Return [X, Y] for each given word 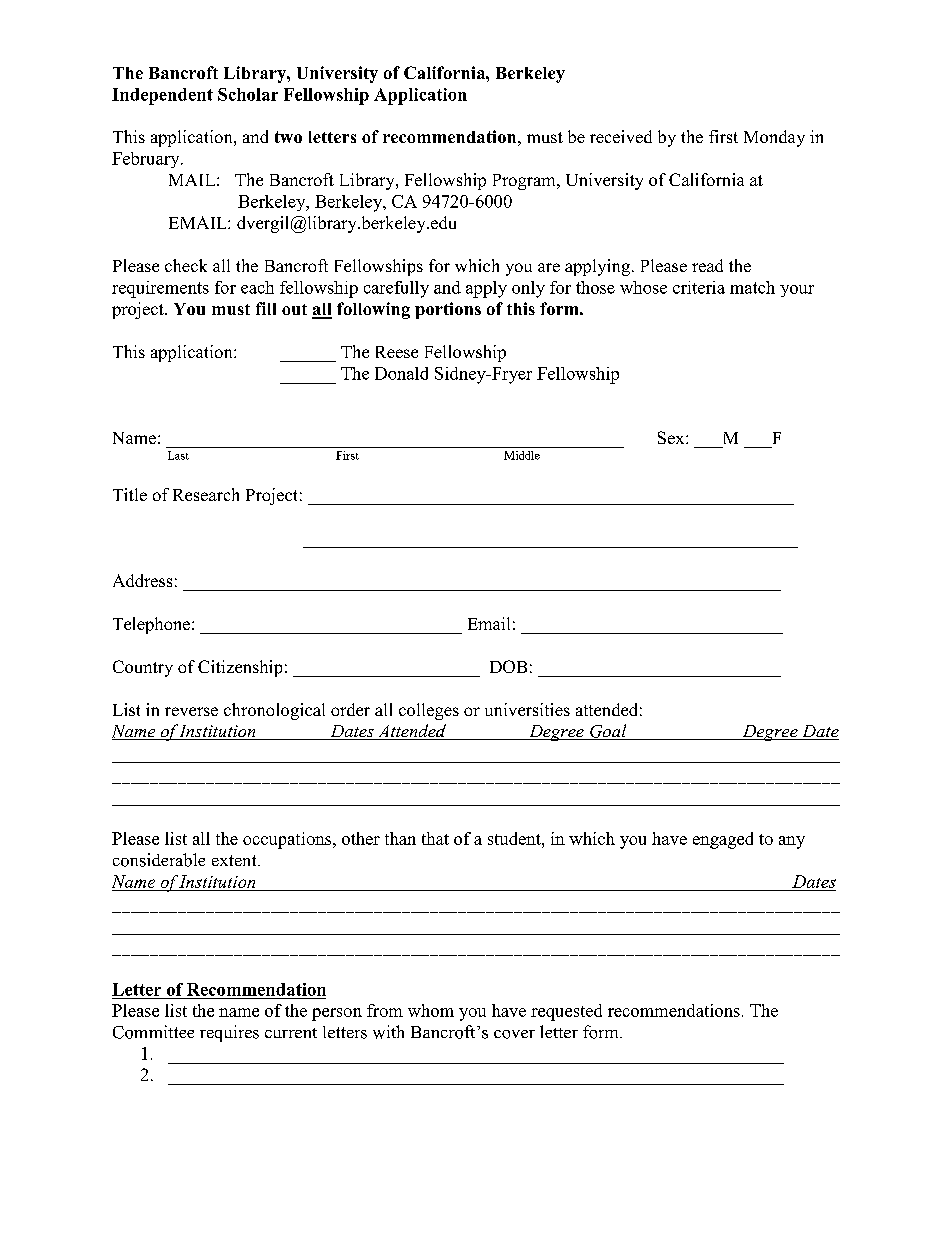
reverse [191, 711]
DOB [508, 666]
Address [142, 580]
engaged [723, 840]
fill [266, 308]
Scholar [248, 94]
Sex [672, 437]
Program [525, 182]
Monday [774, 138]
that [435, 838]
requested [566, 1012]
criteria [699, 287]
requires [229, 1033]
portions [448, 310]
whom [431, 1010]
